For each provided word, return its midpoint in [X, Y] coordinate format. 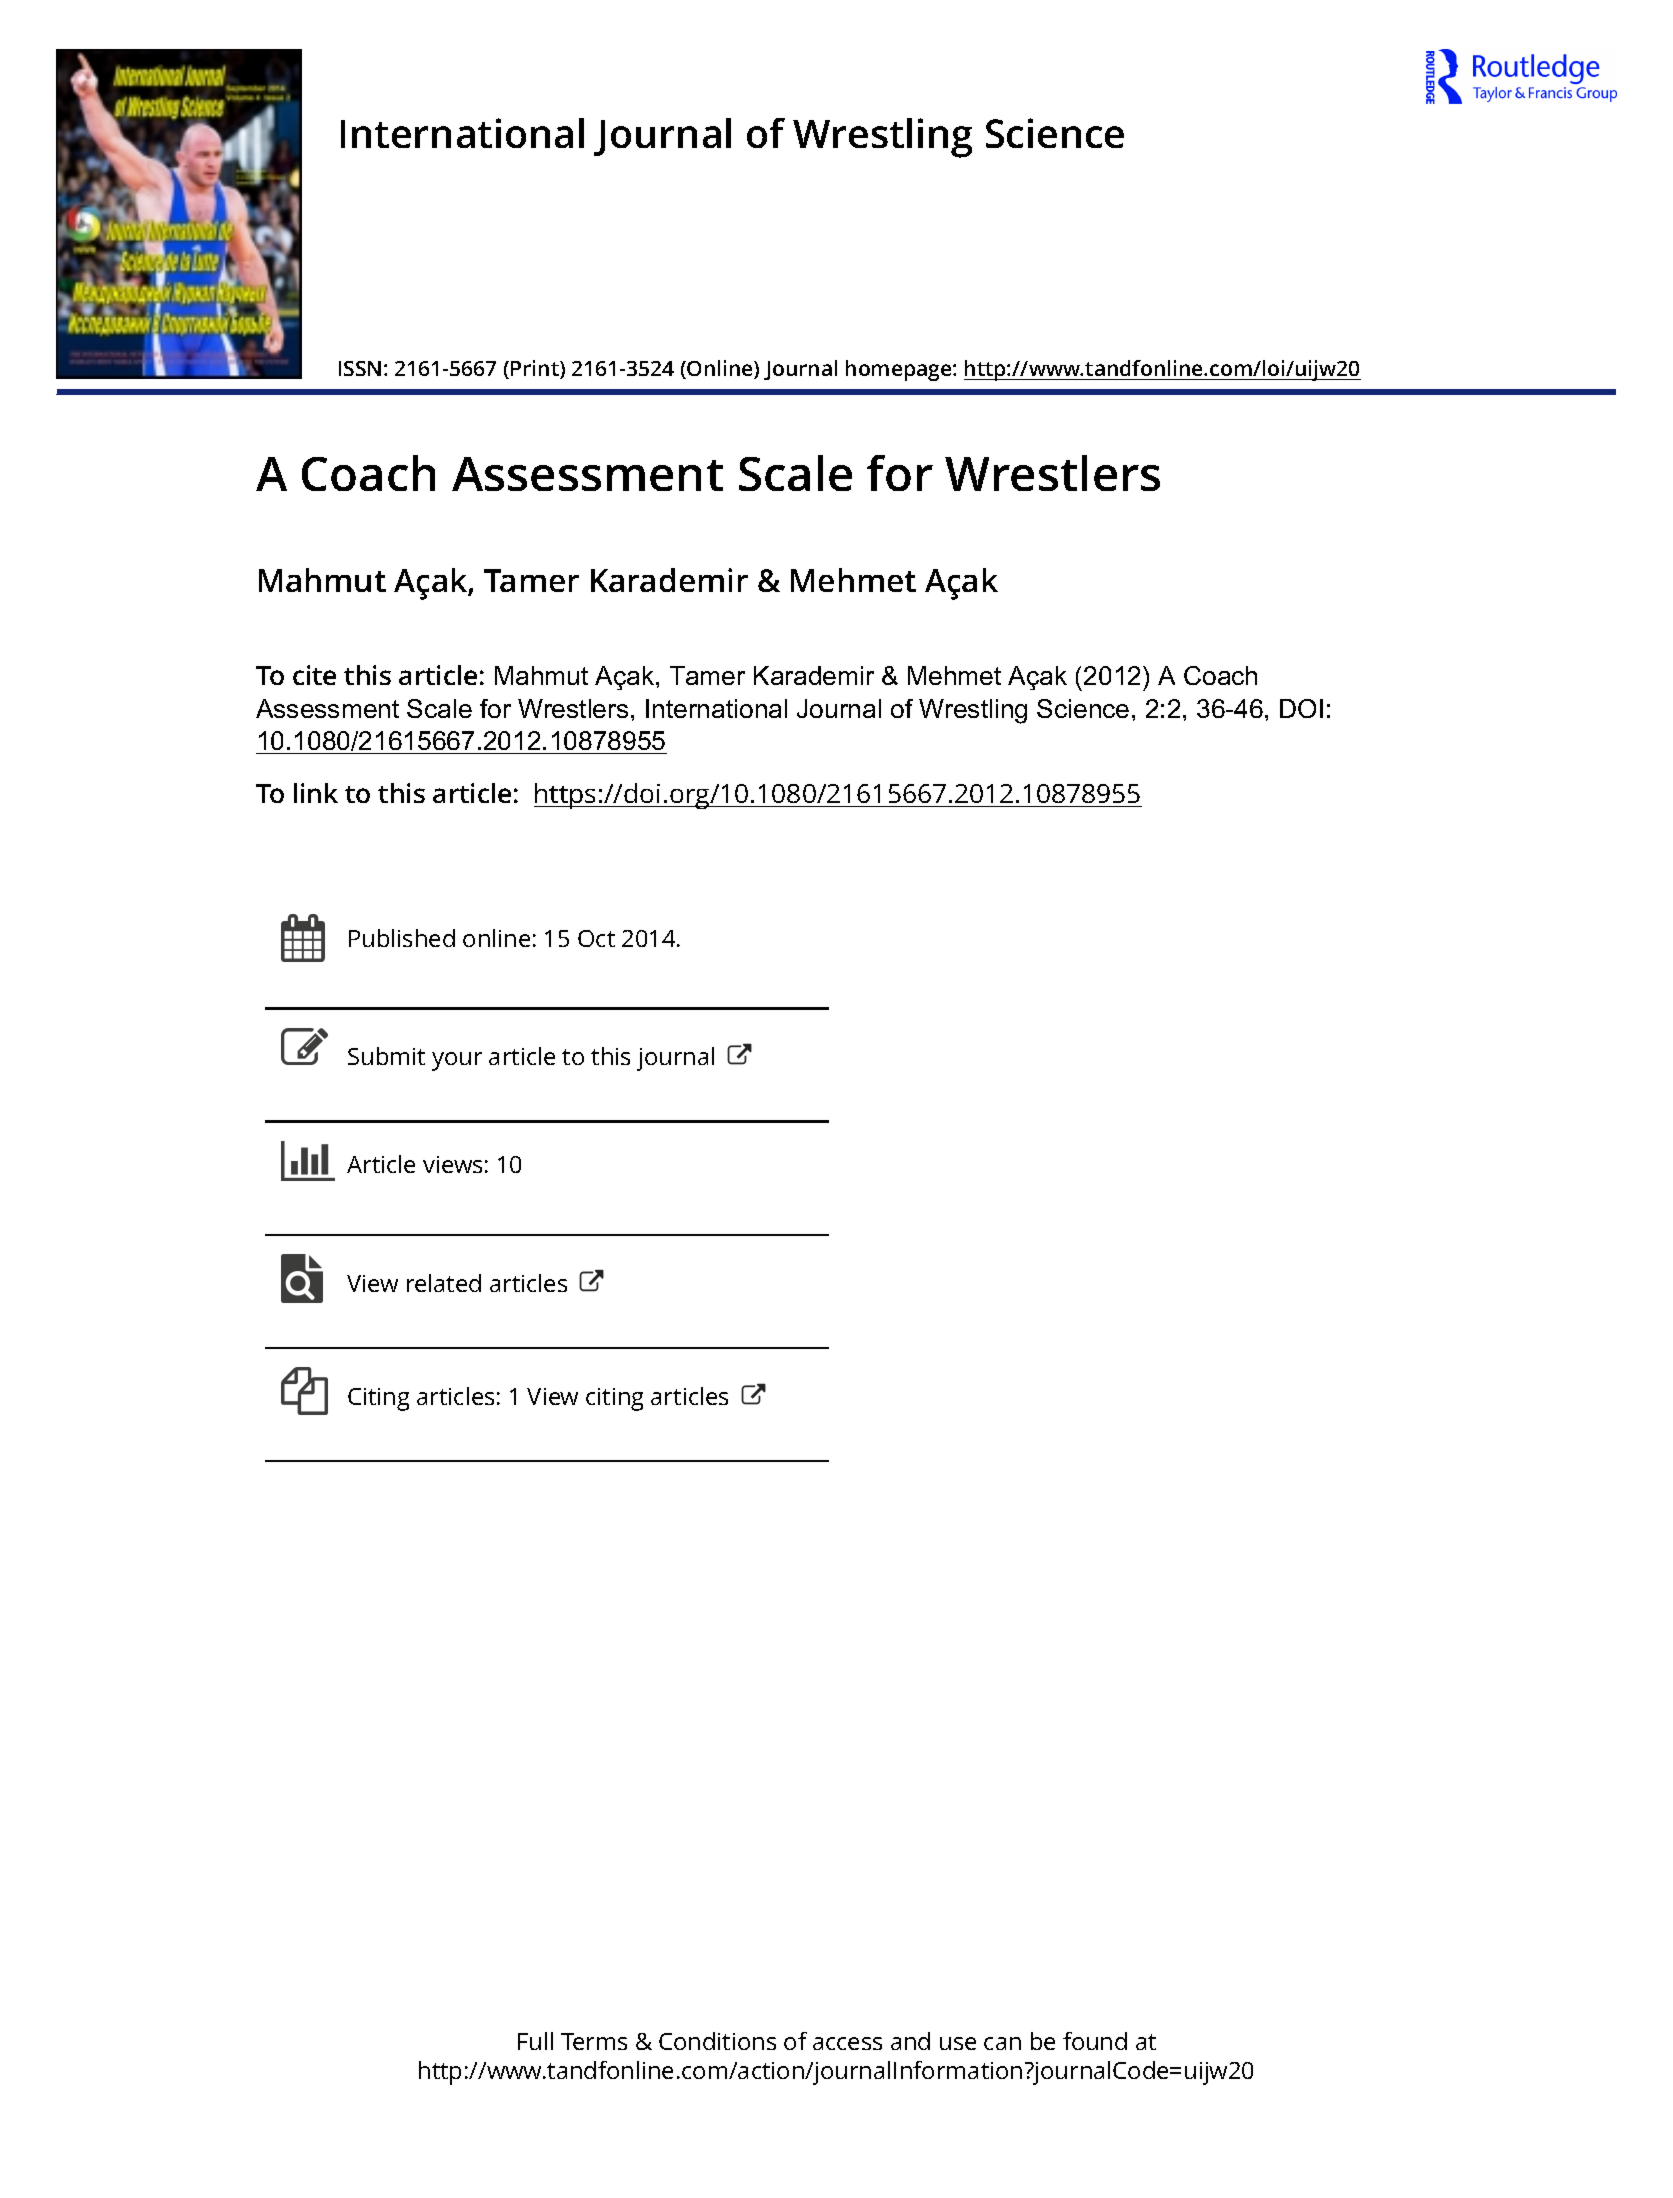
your [457, 1061]
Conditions [717, 2041]
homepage [900, 370]
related [444, 1283]
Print [536, 369]
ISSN [360, 368]
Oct [596, 938]
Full [535, 2041]
